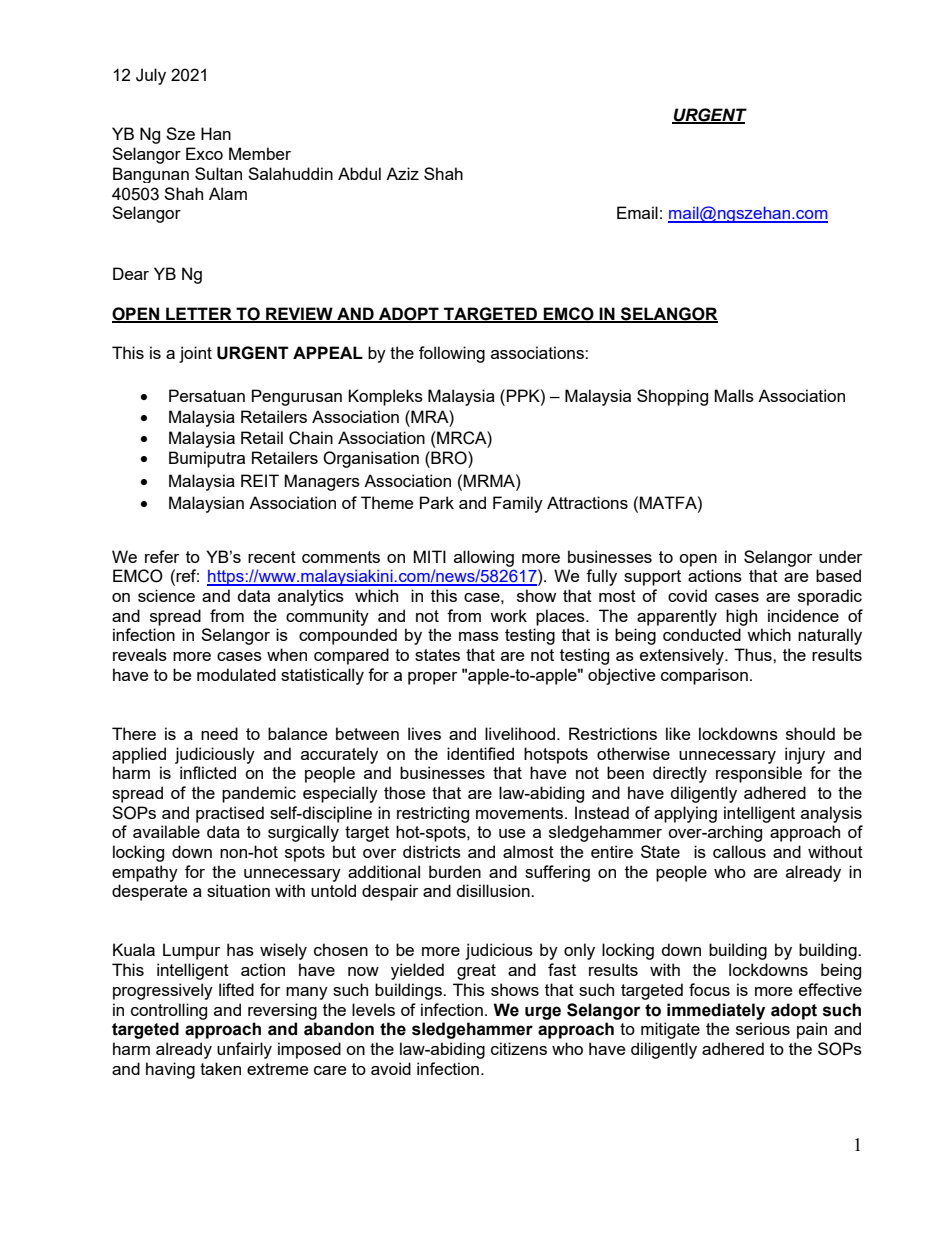 This document has height=1233, width=952. What do you see at coordinates (521, 813) in the document?
I see `movements` at bounding box center [521, 813].
